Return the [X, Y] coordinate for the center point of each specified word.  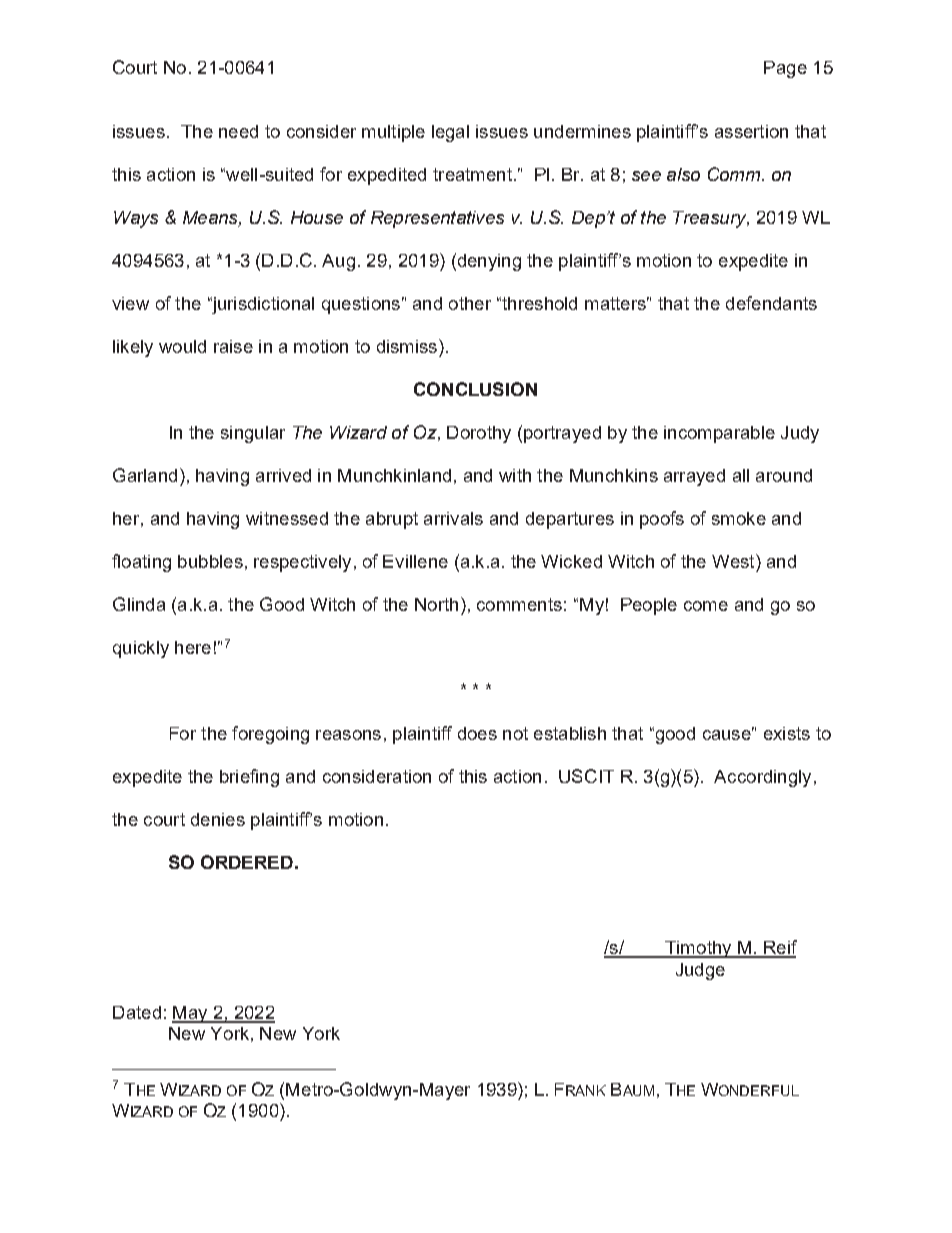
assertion [751, 131]
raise [233, 346]
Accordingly [762, 778]
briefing [249, 778]
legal [450, 133]
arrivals [453, 518]
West [734, 561]
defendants [771, 303]
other [470, 303]
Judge [700, 971]
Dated [137, 1012]
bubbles [210, 561]
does [477, 733]
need [238, 131]
